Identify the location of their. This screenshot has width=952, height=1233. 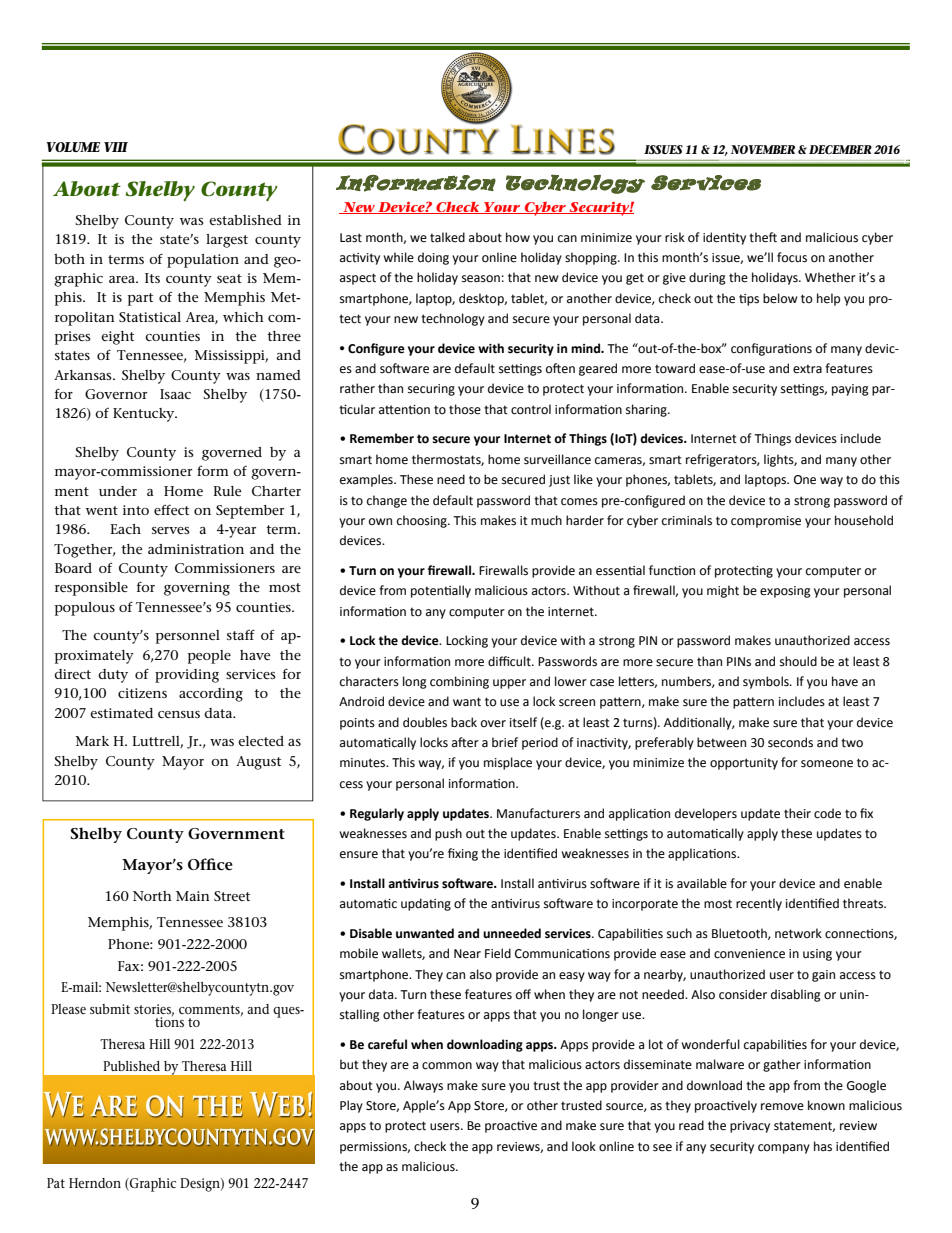
(797, 813).
